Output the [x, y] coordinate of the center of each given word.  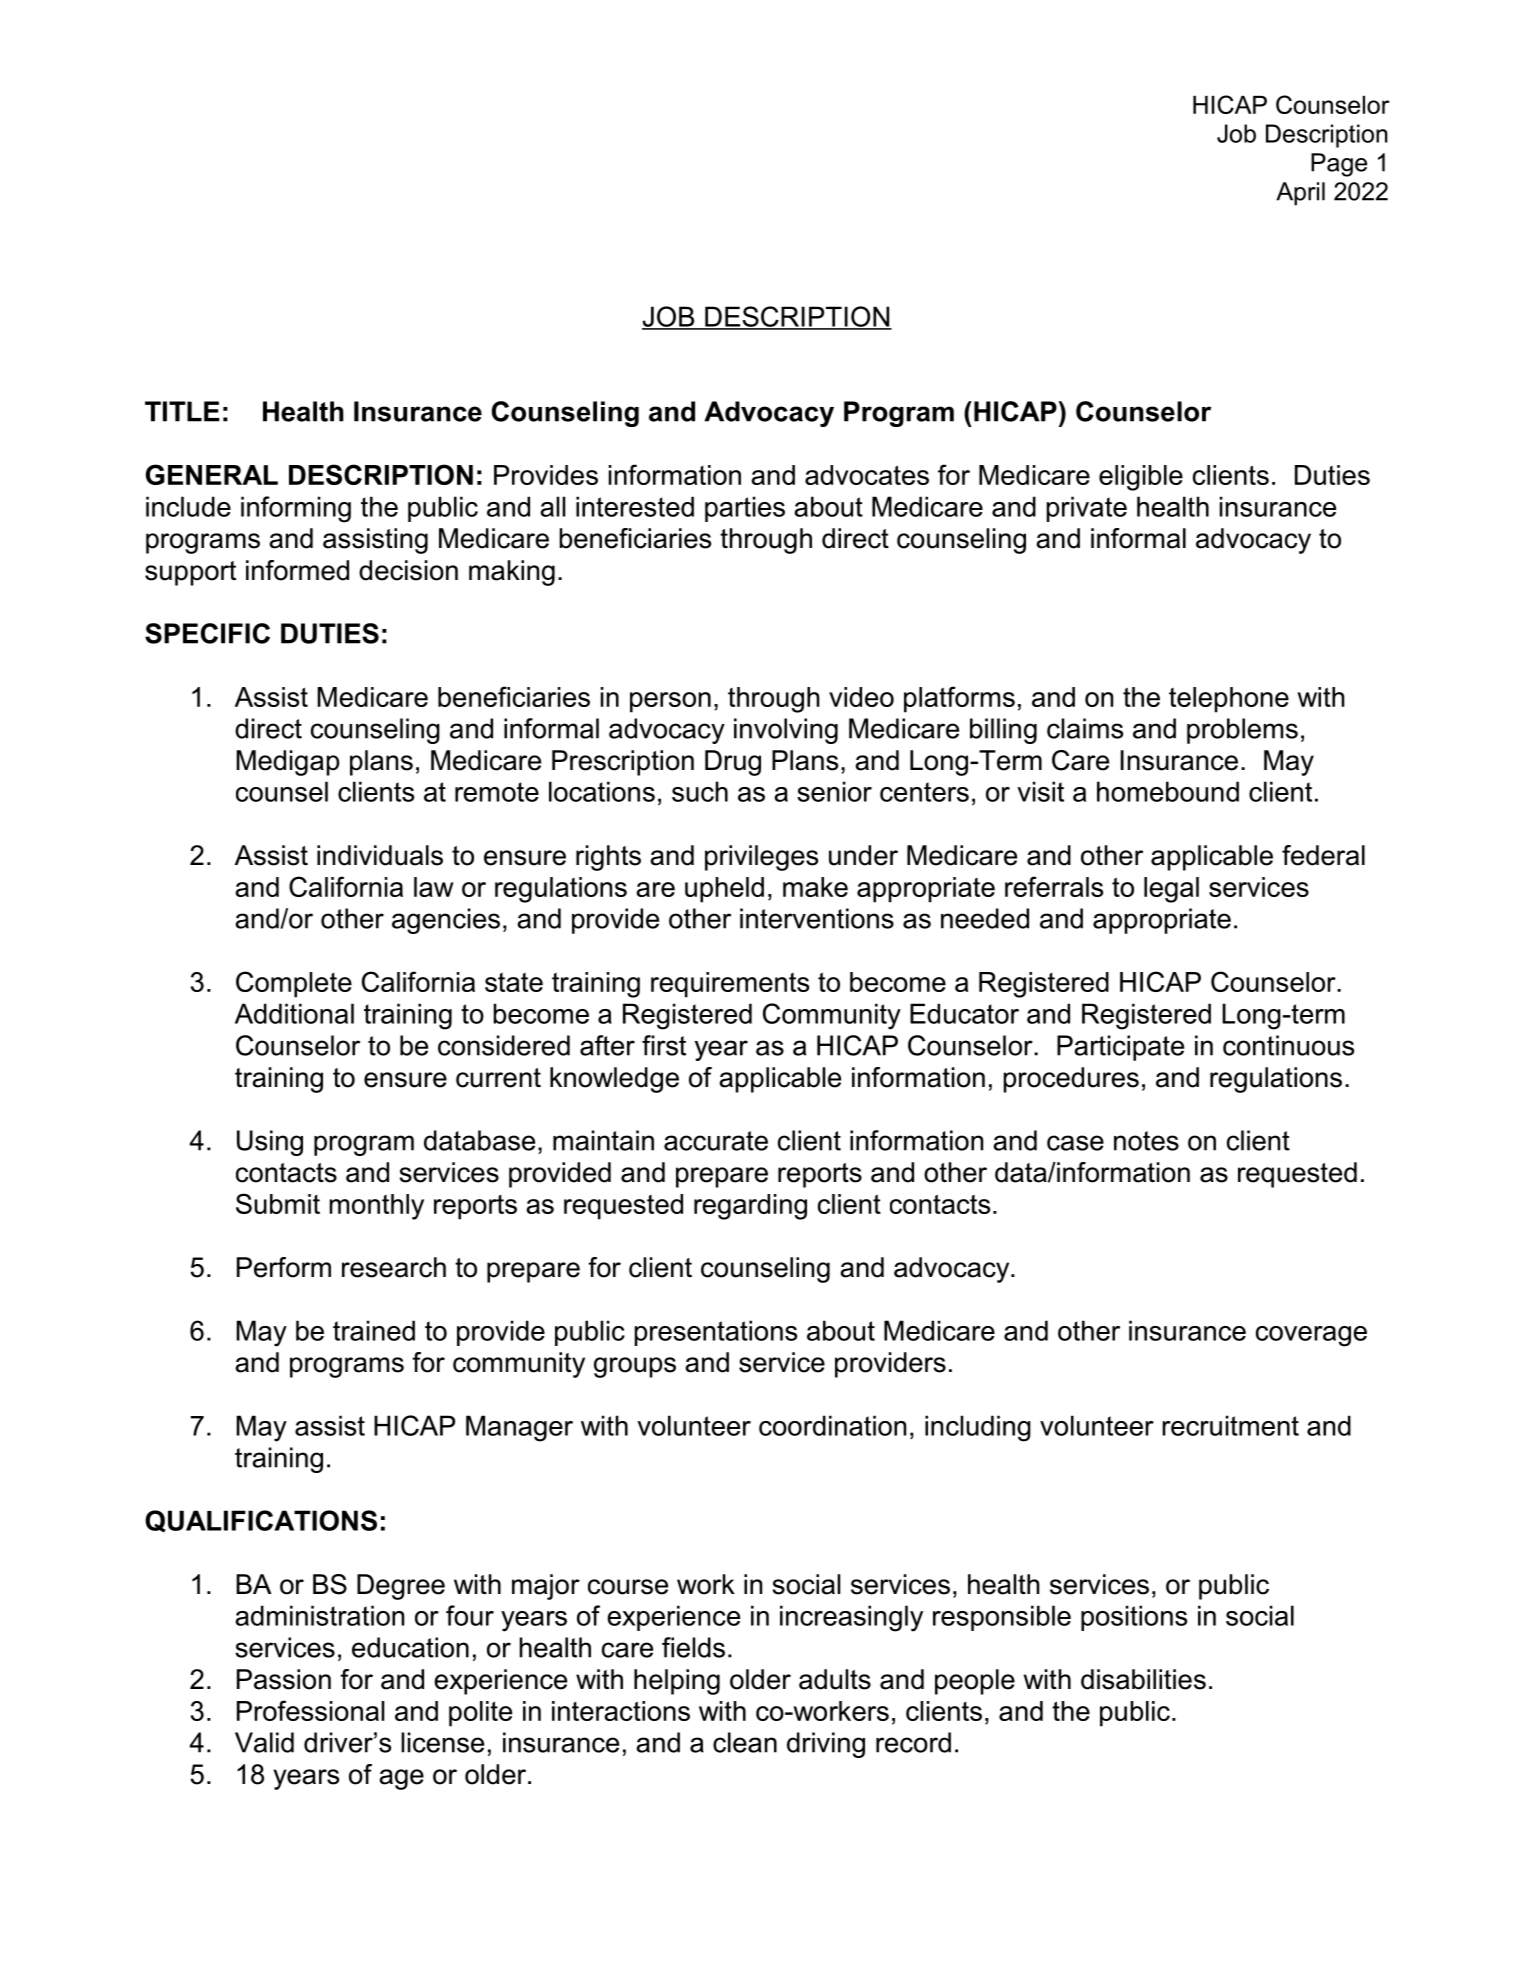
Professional [310, 1710]
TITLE [182, 411]
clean [745, 1742]
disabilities [1143, 1679]
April [1300, 194]
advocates [867, 475]
